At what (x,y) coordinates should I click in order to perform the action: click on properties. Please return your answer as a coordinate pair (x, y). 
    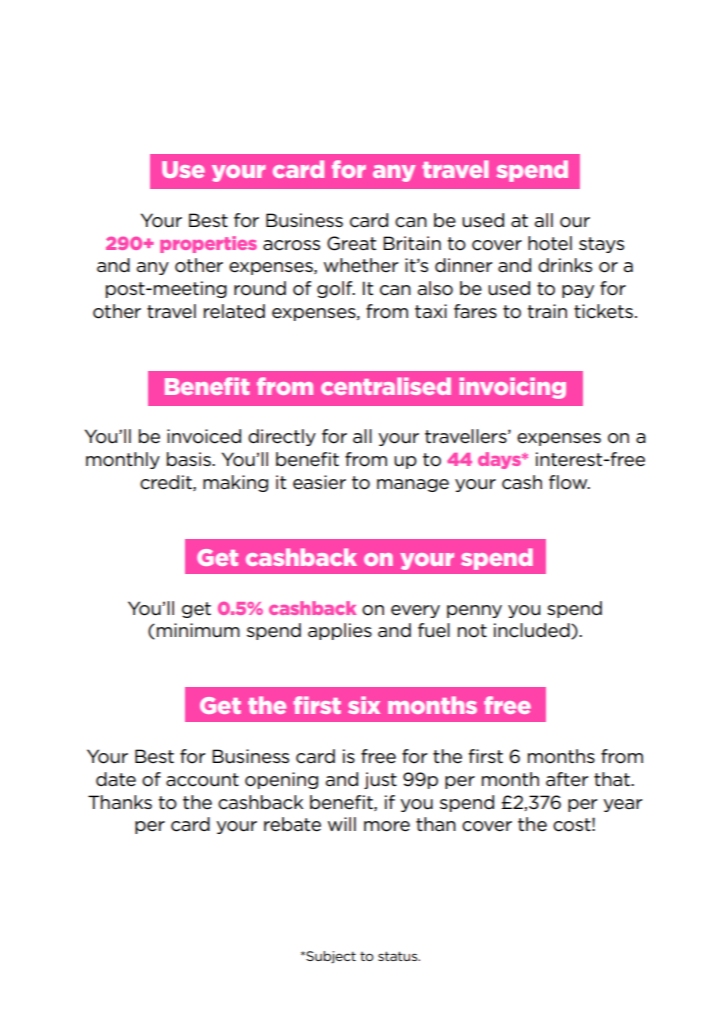
    Looking at the image, I should click on (208, 244).
